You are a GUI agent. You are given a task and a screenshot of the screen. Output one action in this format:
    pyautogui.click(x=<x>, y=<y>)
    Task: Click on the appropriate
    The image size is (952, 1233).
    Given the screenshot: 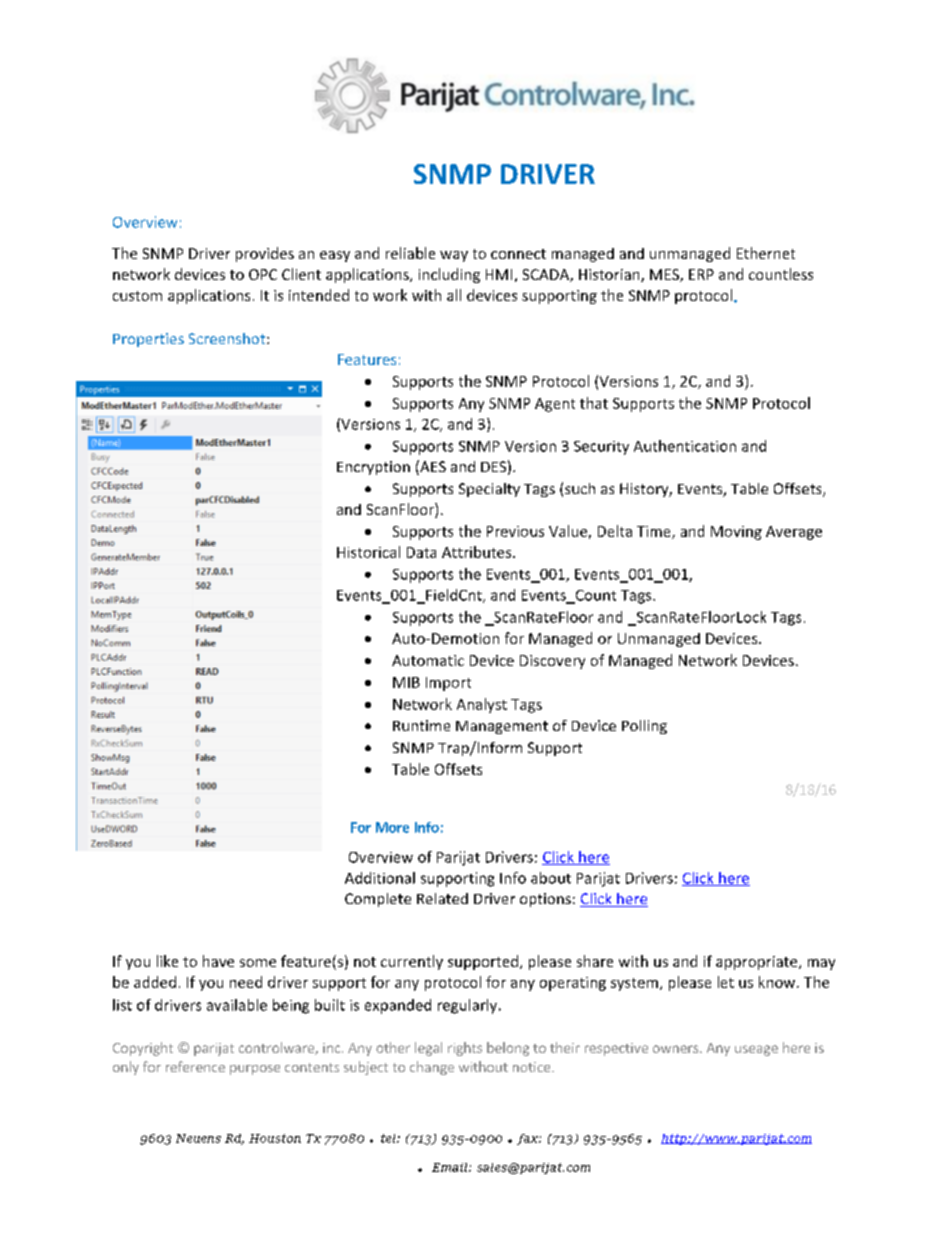 What is the action you would take?
    pyautogui.click(x=758, y=963)
